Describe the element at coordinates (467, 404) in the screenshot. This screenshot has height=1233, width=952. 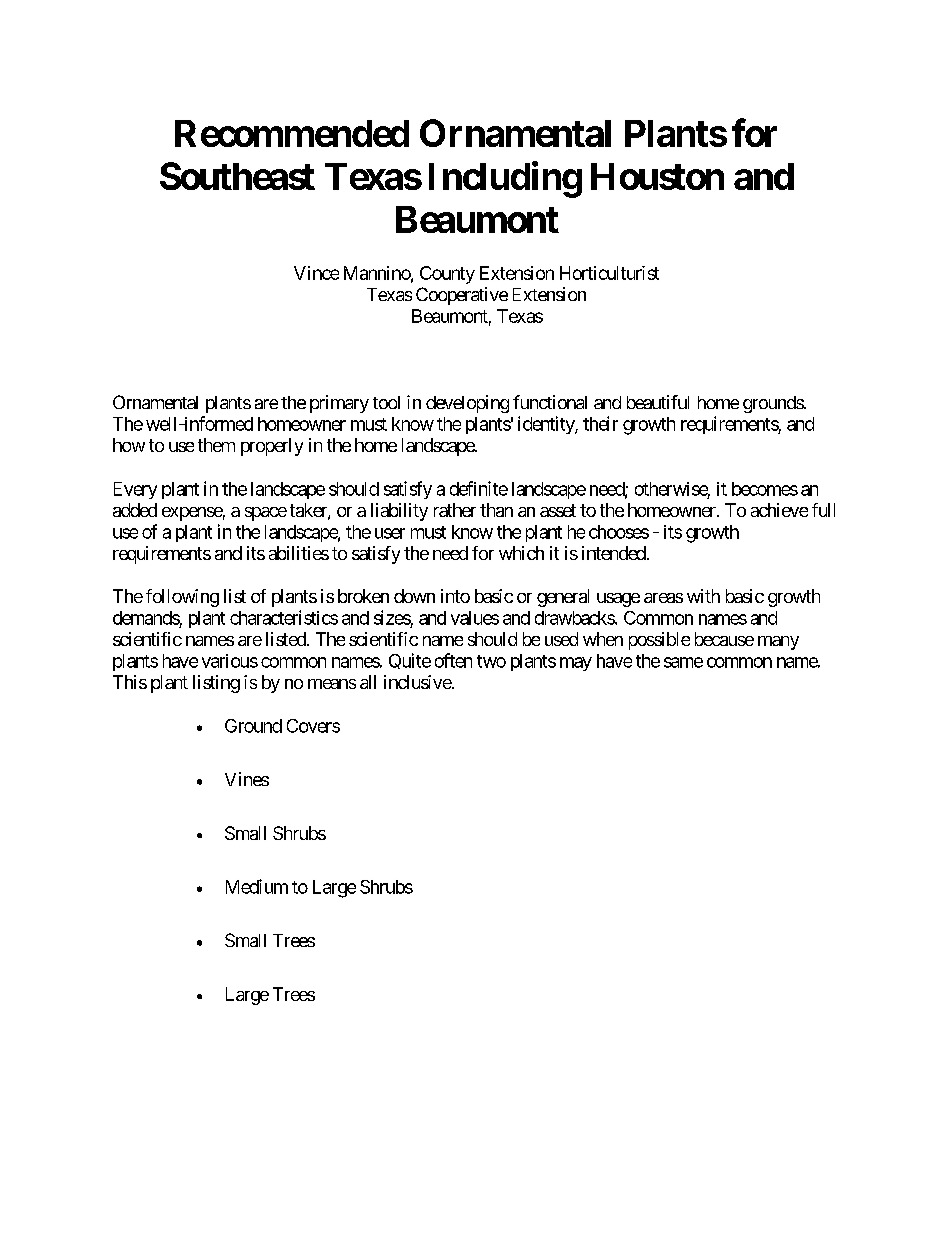
I see `developing` at that location.
